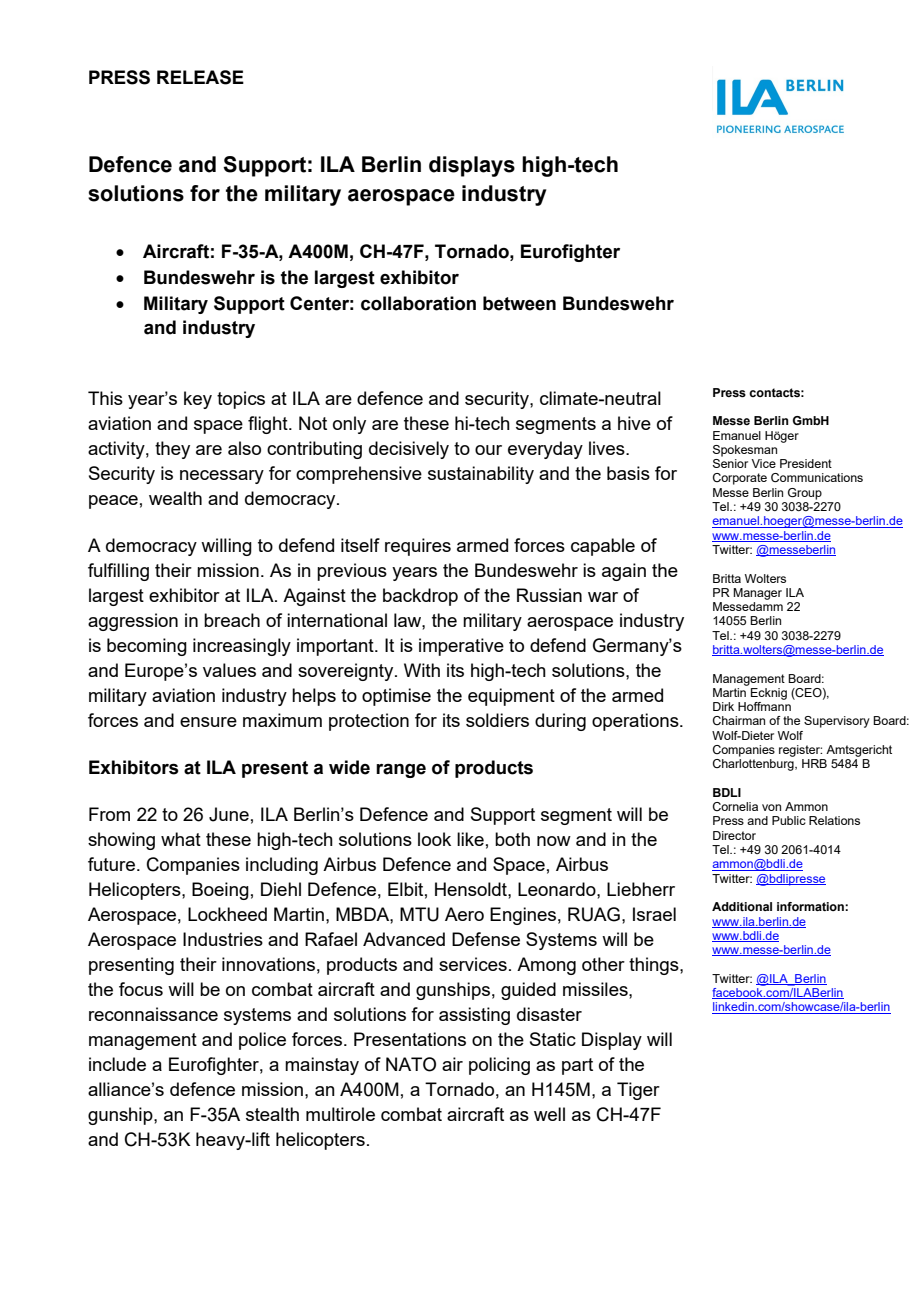 This screenshot has width=924, height=1308. What do you see at coordinates (499, 1066) in the screenshot?
I see `policing` at bounding box center [499, 1066].
